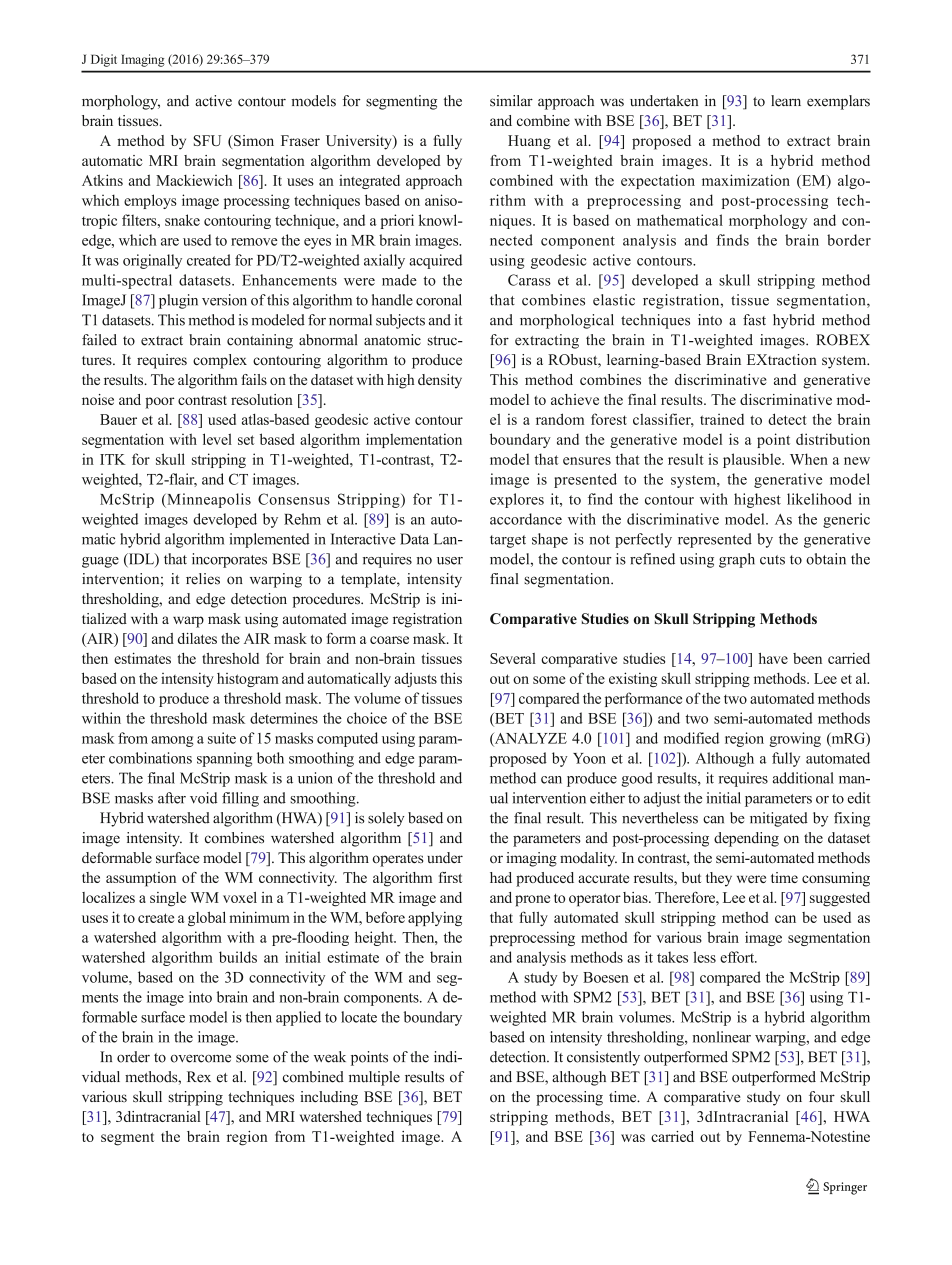 This document has width=952, height=1265. I want to click on Digit, so click(104, 60).
